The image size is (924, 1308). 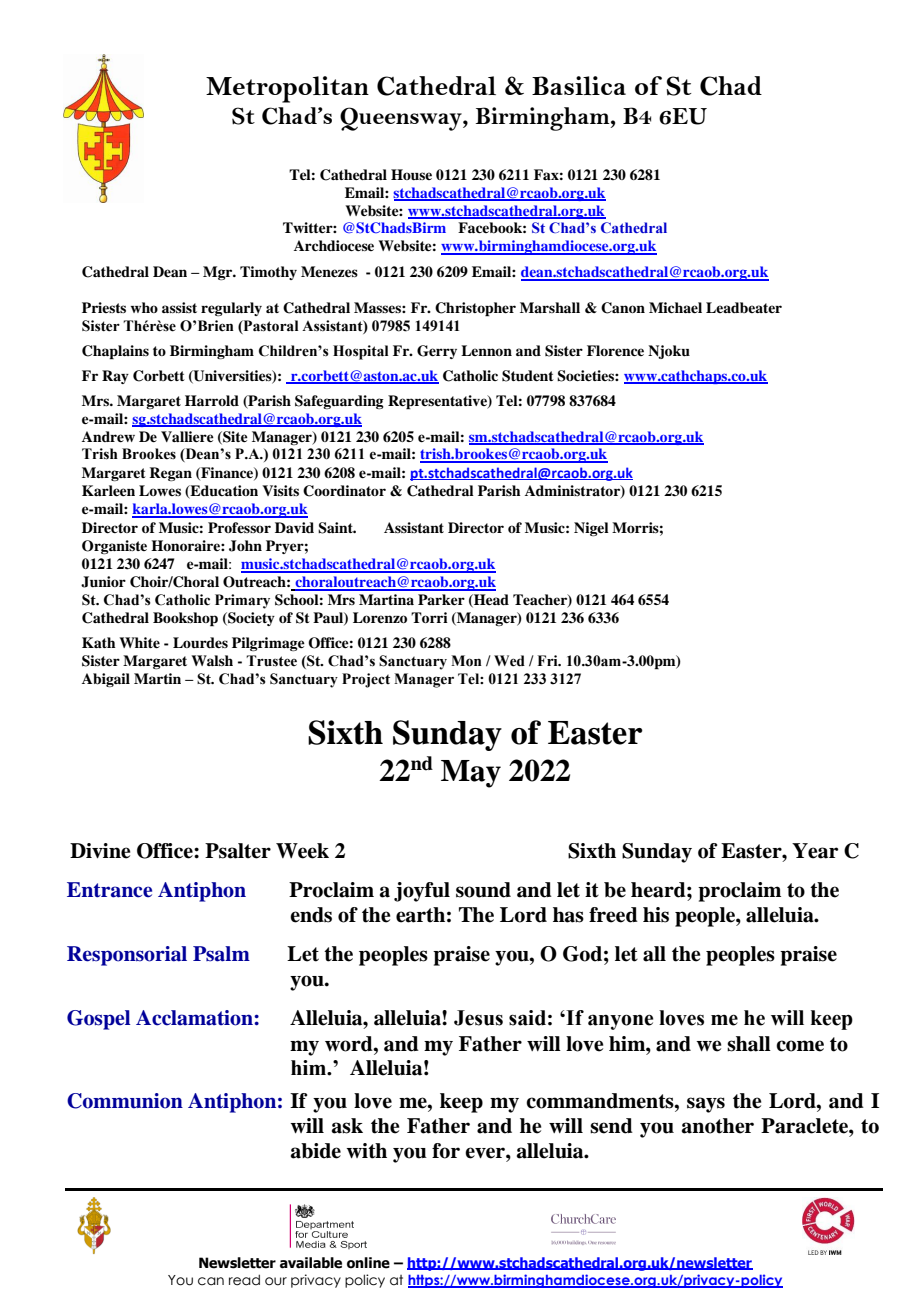 What do you see at coordinates (212, 660) in the screenshot?
I see `Walsh` at bounding box center [212, 660].
